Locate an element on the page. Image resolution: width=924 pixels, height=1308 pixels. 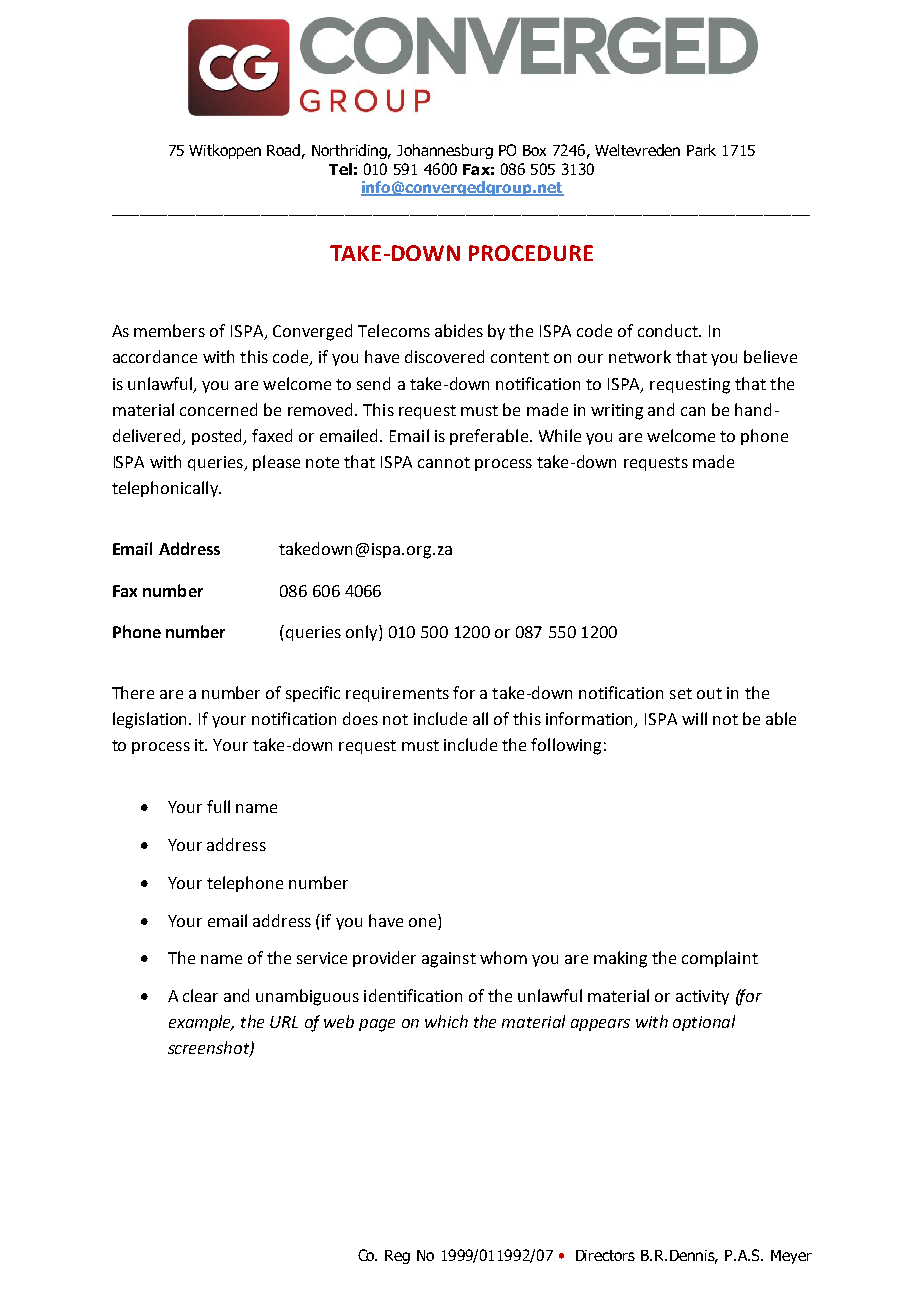
full is located at coordinates (218, 806).
